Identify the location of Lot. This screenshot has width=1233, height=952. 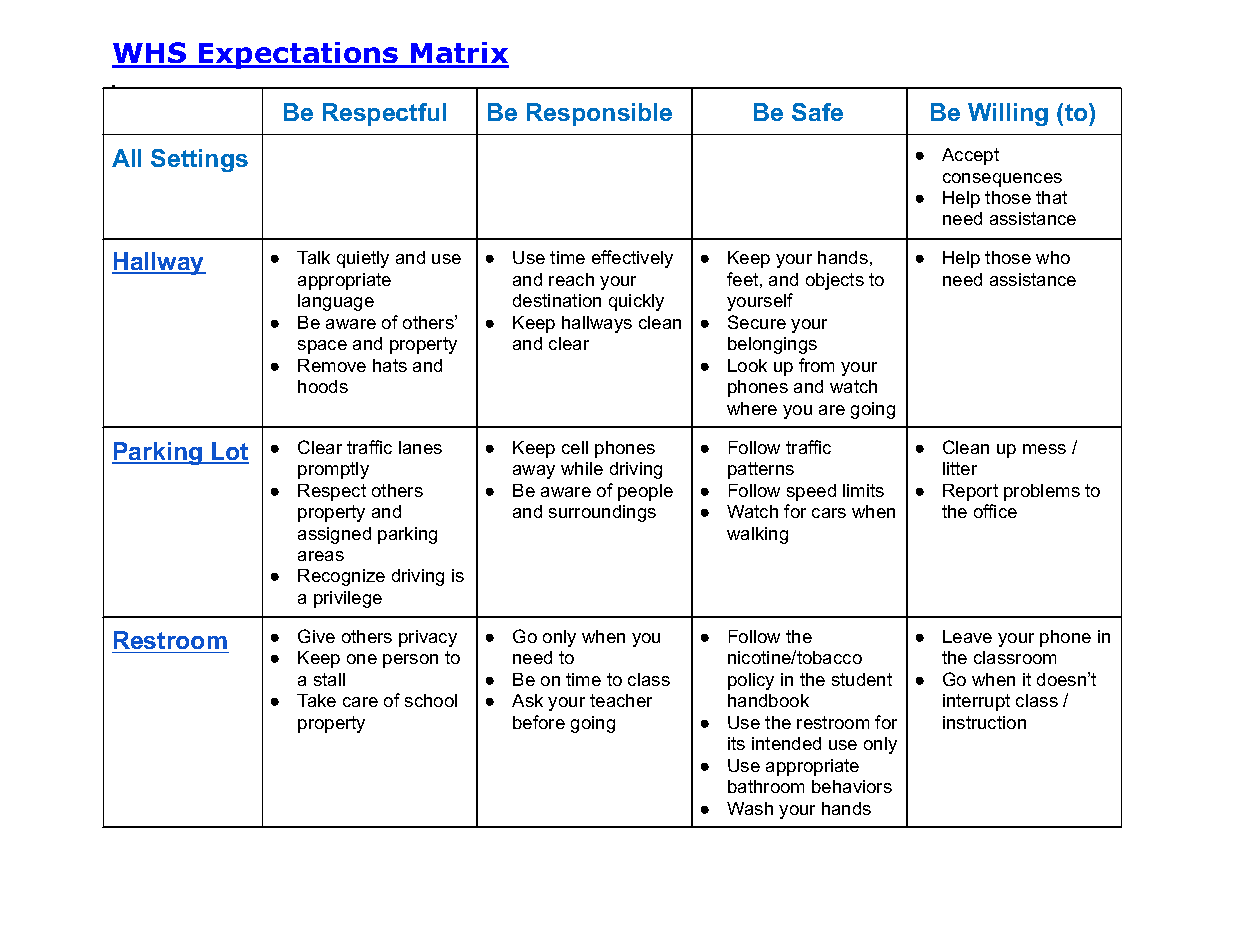
(229, 452).
